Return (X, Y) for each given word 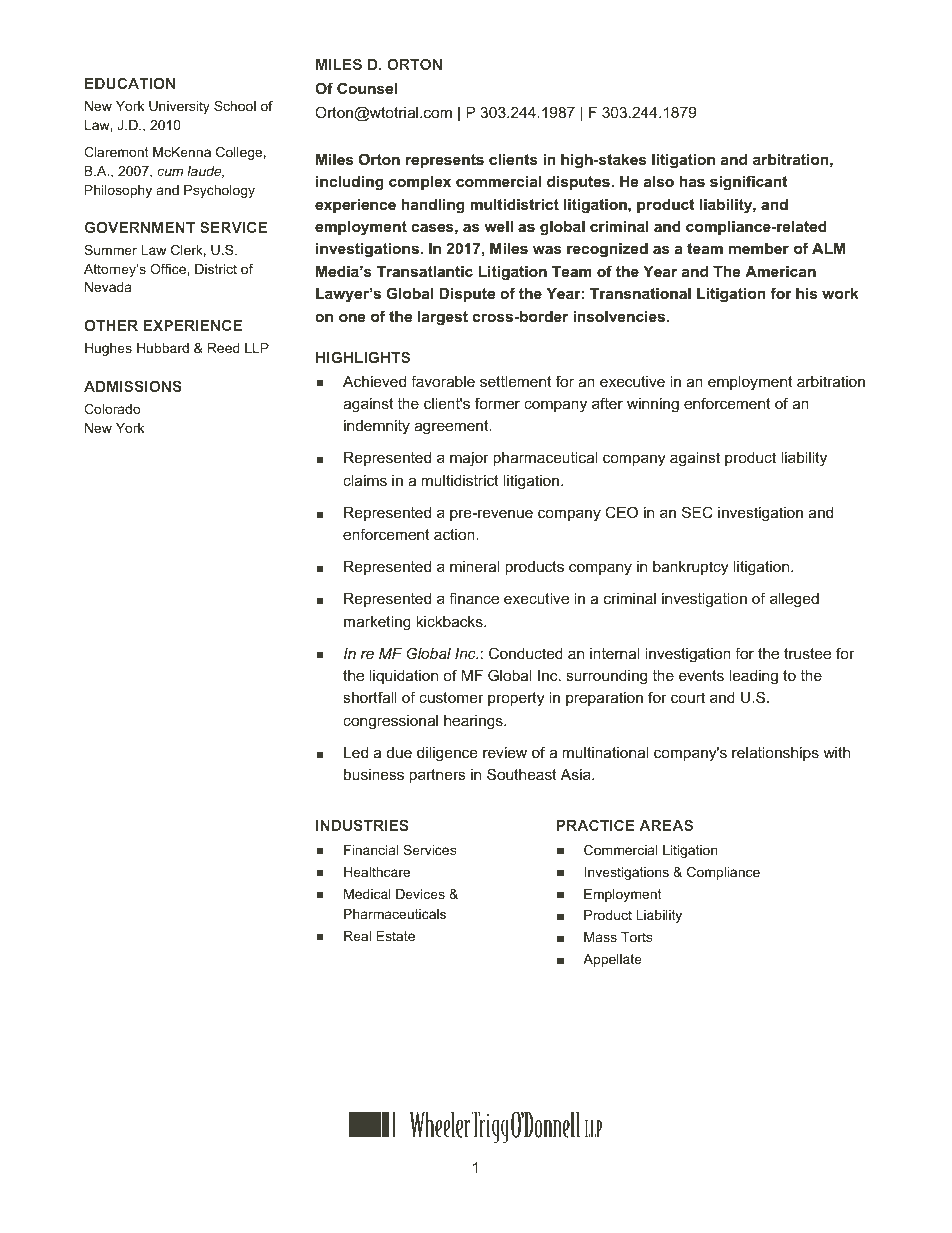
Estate (396, 936)
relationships (775, 754)
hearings (474, 722)
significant (748, 183)
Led (356, 752)
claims (365, 480)
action (455, 534)
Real (357, 936)
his (806, 293)
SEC (697, 512)
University (179, 107)
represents (445, 161)
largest (443, 318)
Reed (224, 348)
